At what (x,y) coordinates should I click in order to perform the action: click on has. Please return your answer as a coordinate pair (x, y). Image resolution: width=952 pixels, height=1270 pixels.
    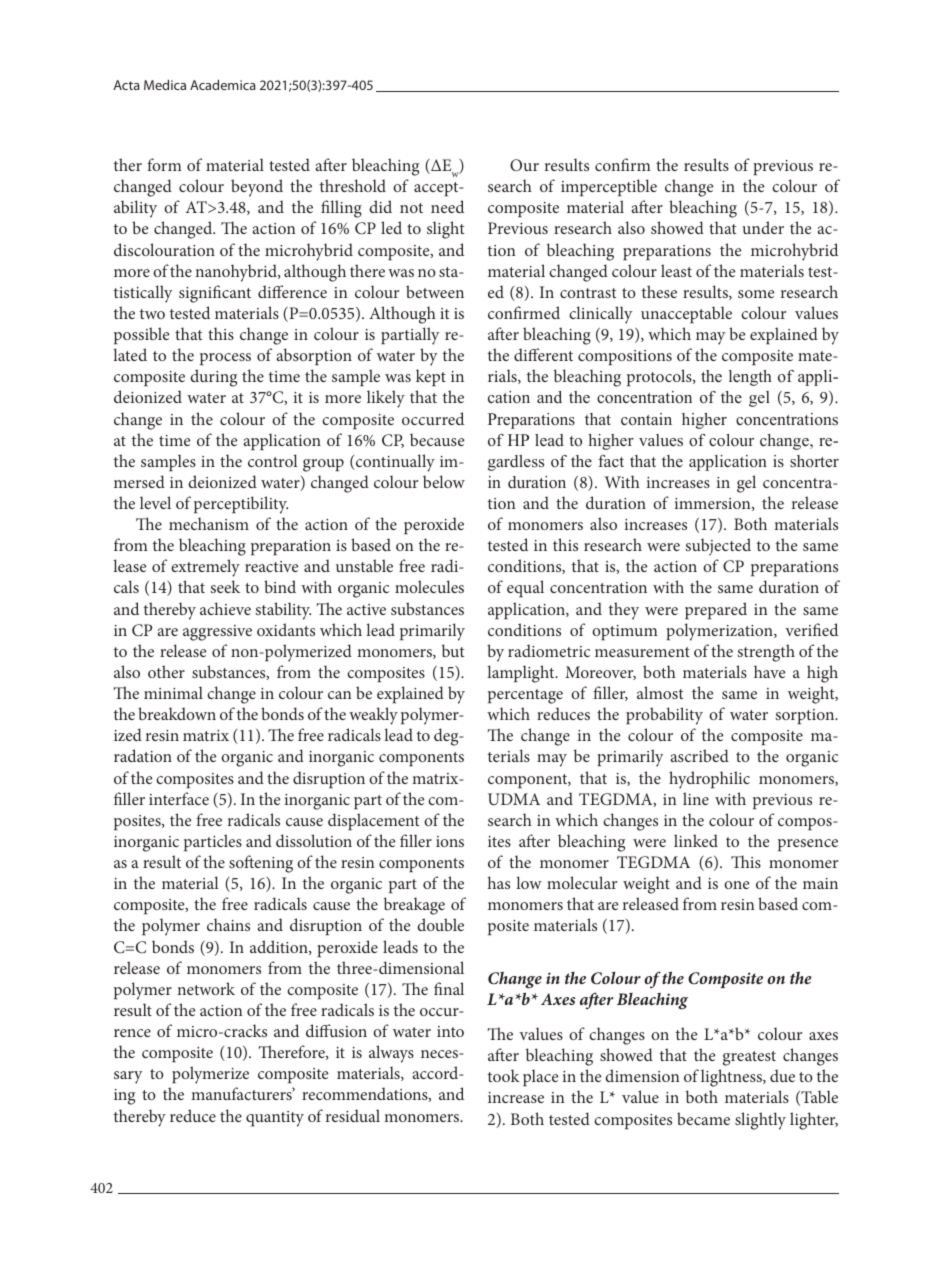
    Looking at the image, I should click on (499, 882).
